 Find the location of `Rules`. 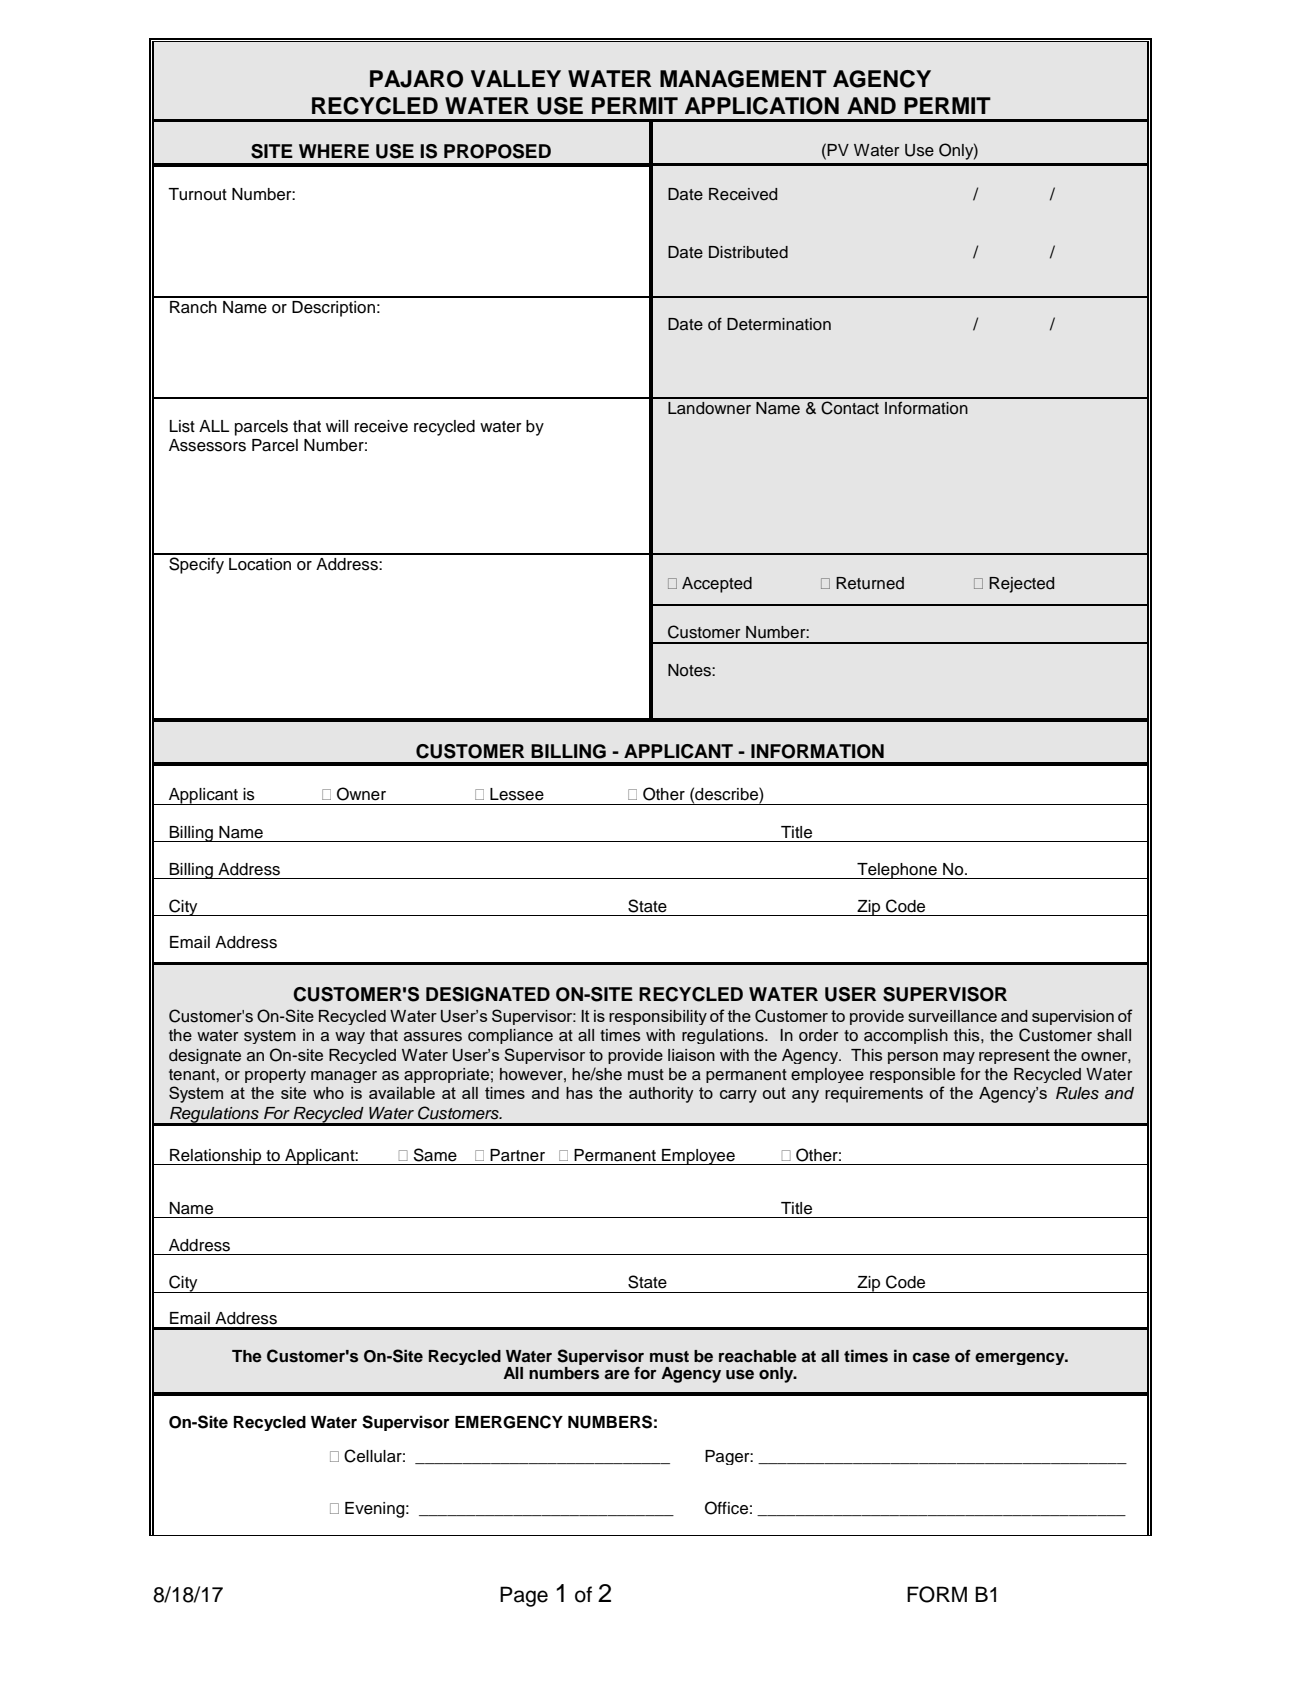

Rules is located at coordinates (1077, 1093).
